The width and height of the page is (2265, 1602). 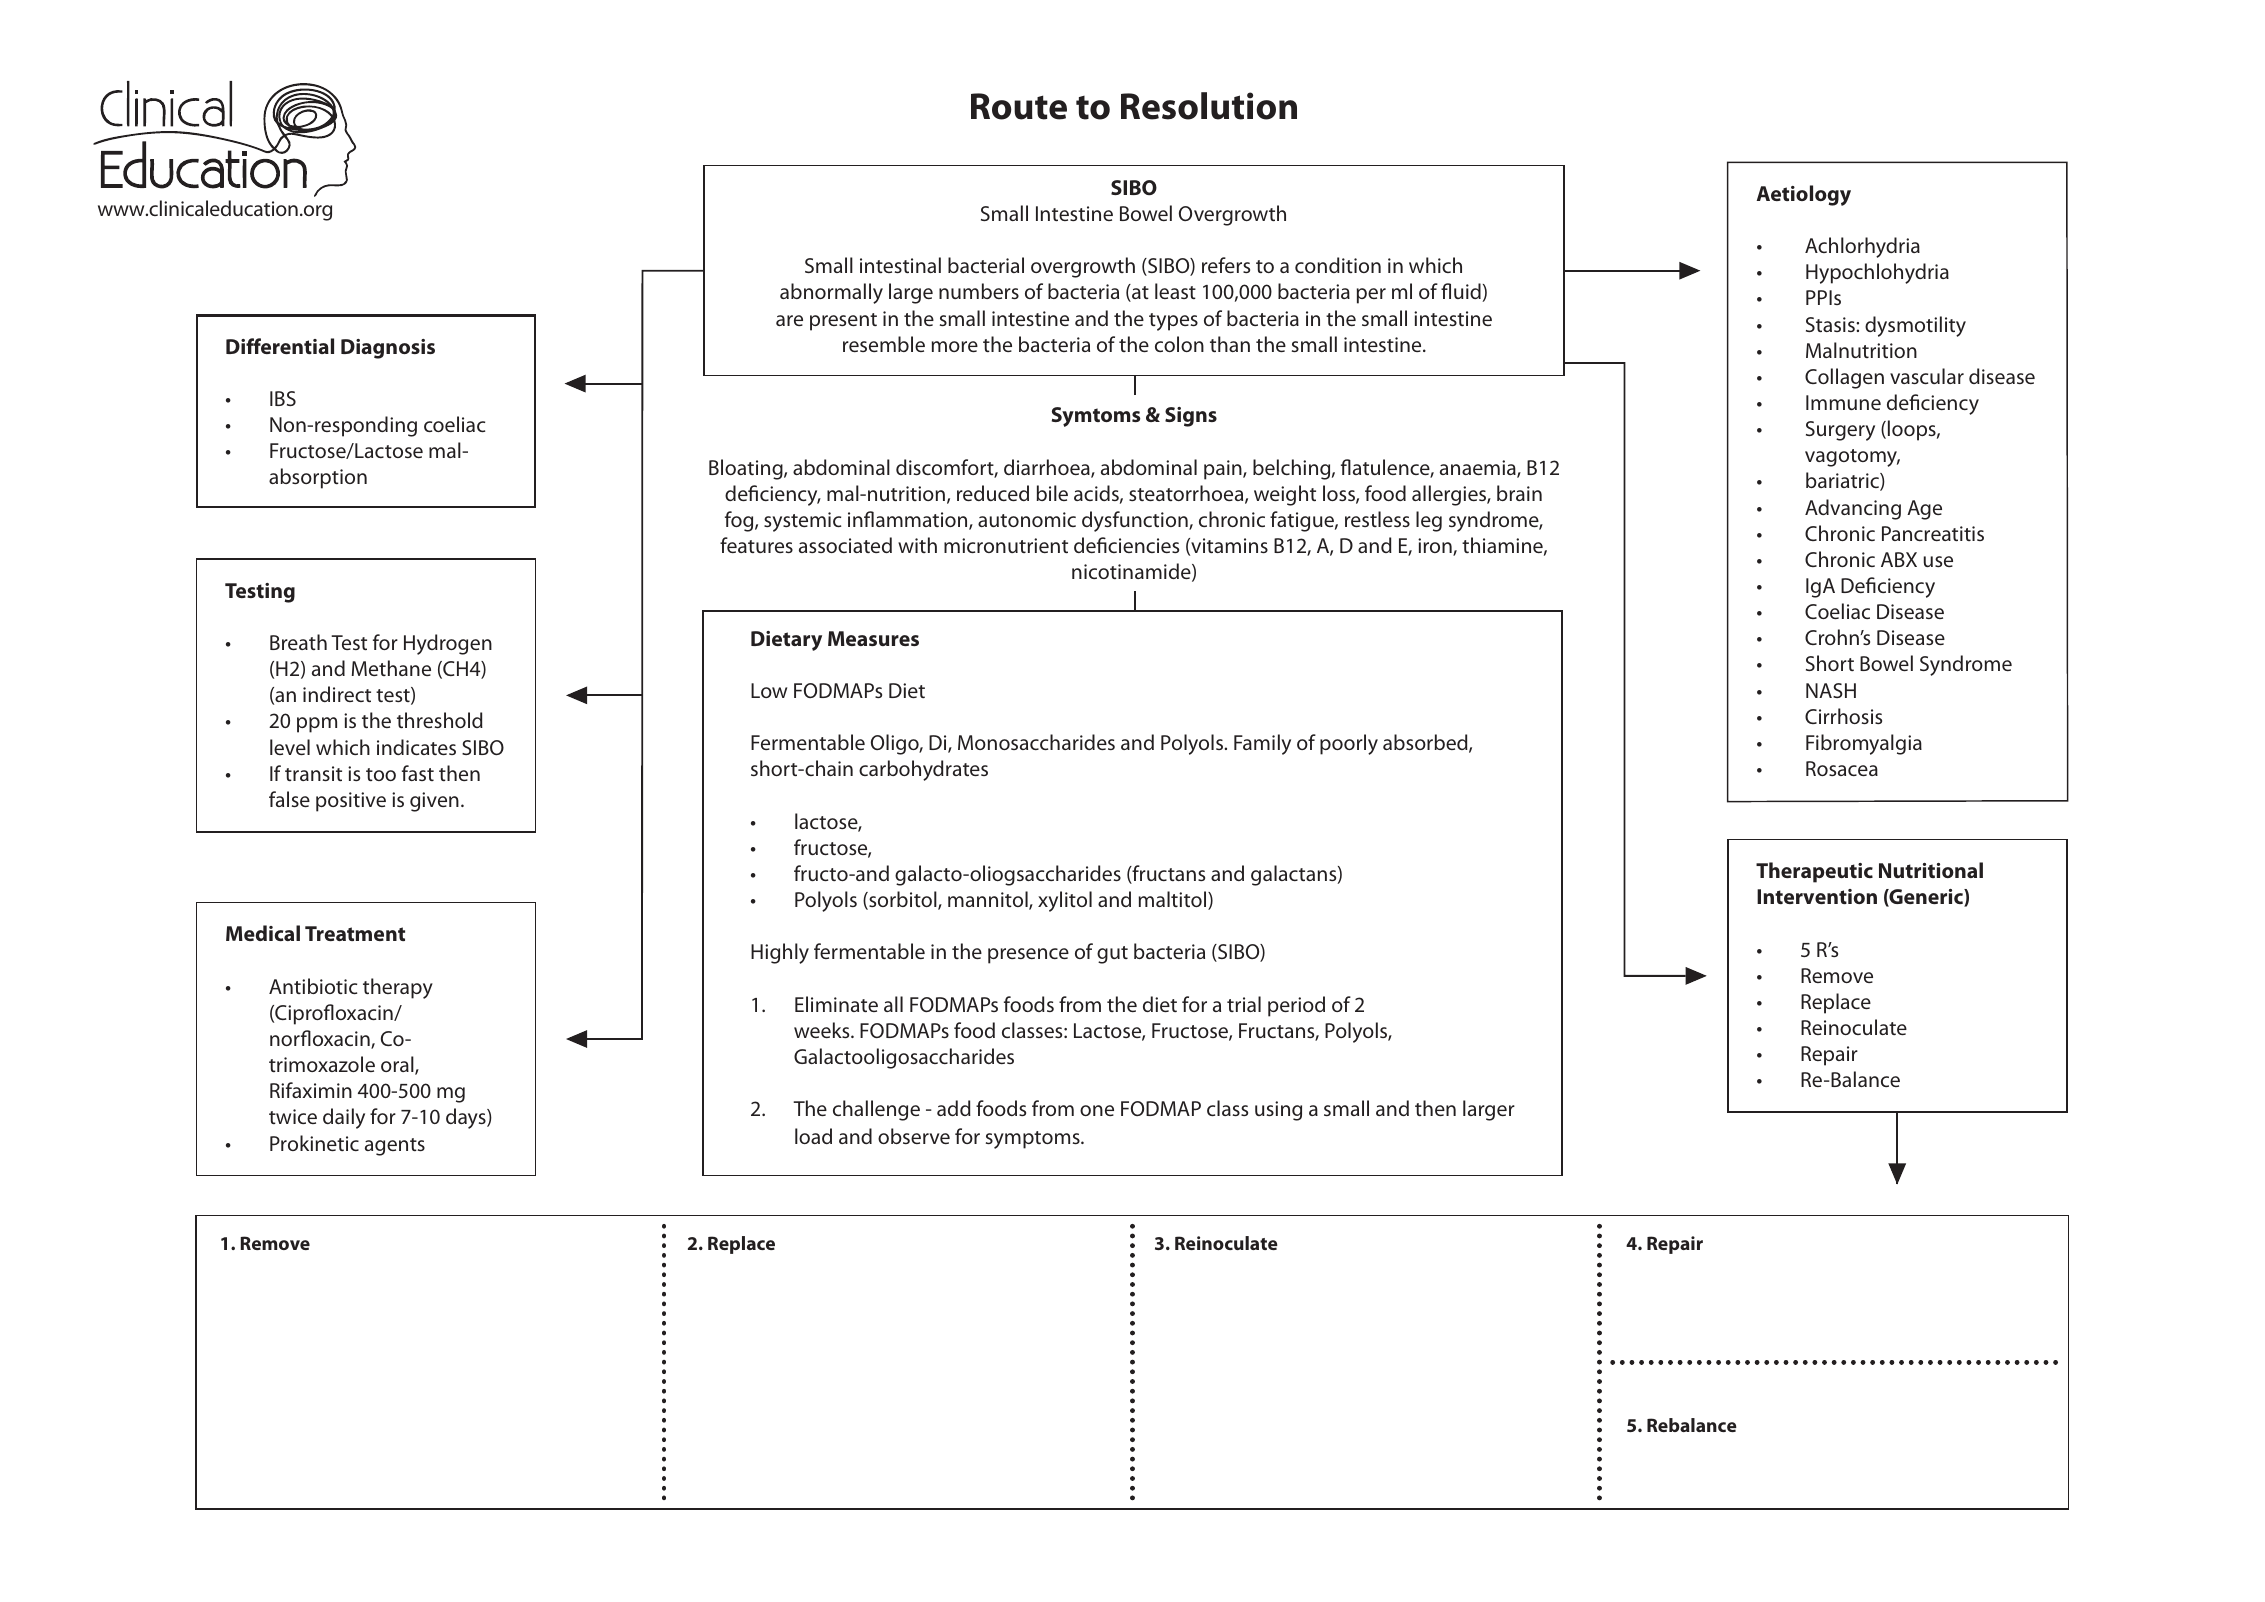 I want to click on Collagen, so click(x=1844, y=378).
